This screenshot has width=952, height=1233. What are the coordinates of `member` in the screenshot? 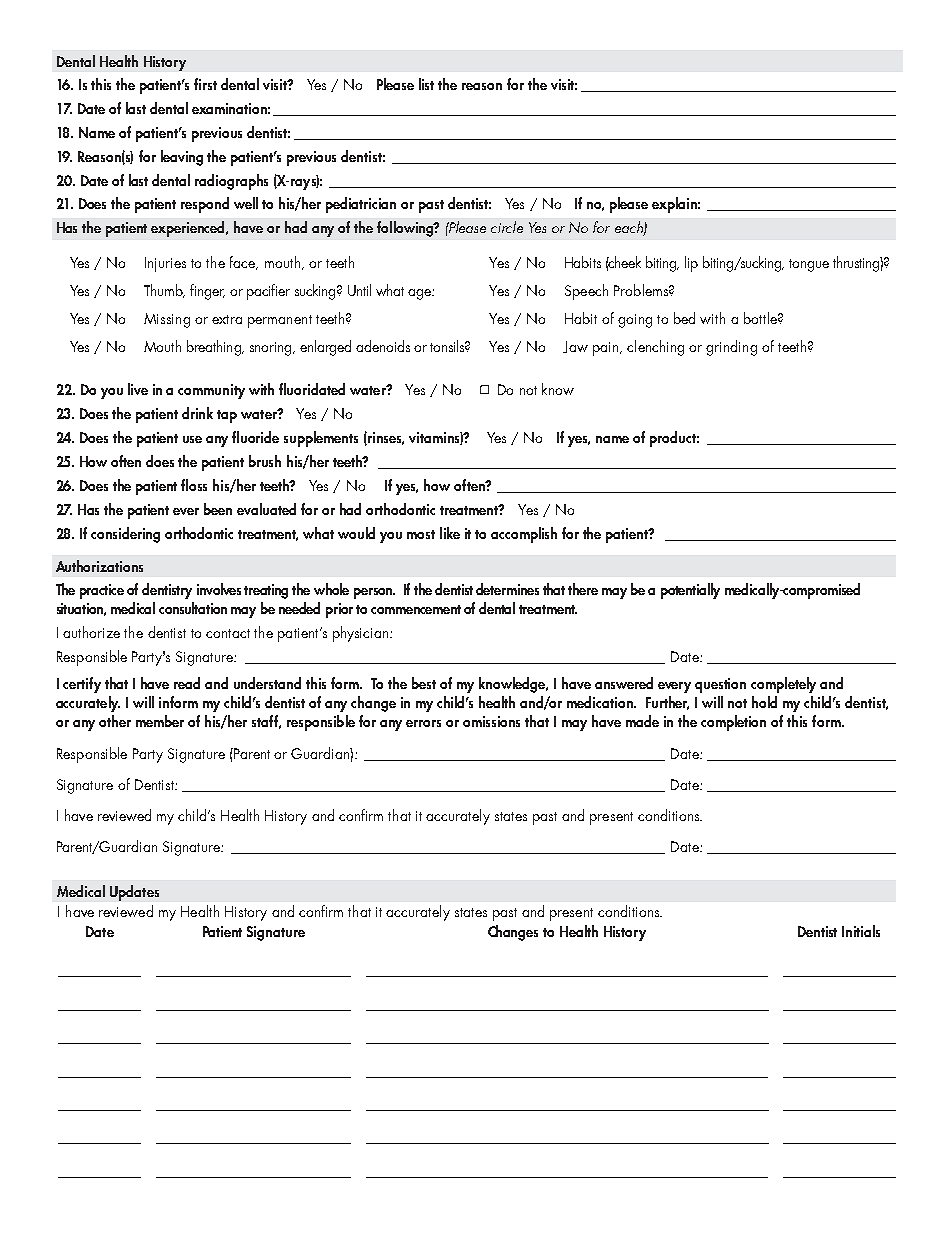 It's located at (160, 721).
